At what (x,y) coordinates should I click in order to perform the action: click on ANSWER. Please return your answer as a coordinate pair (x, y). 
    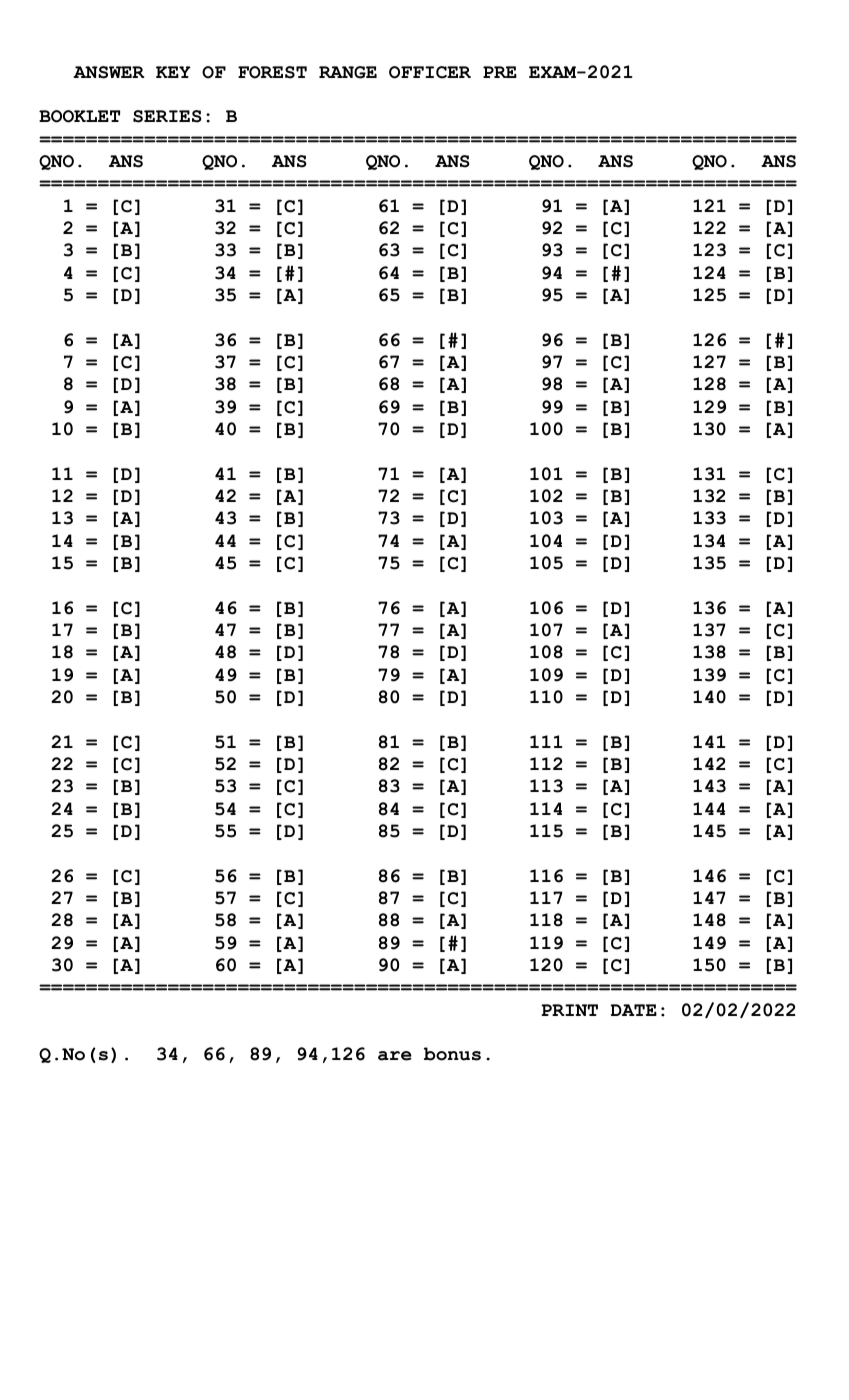
    Looking at the image, I should click on (109, 72).
